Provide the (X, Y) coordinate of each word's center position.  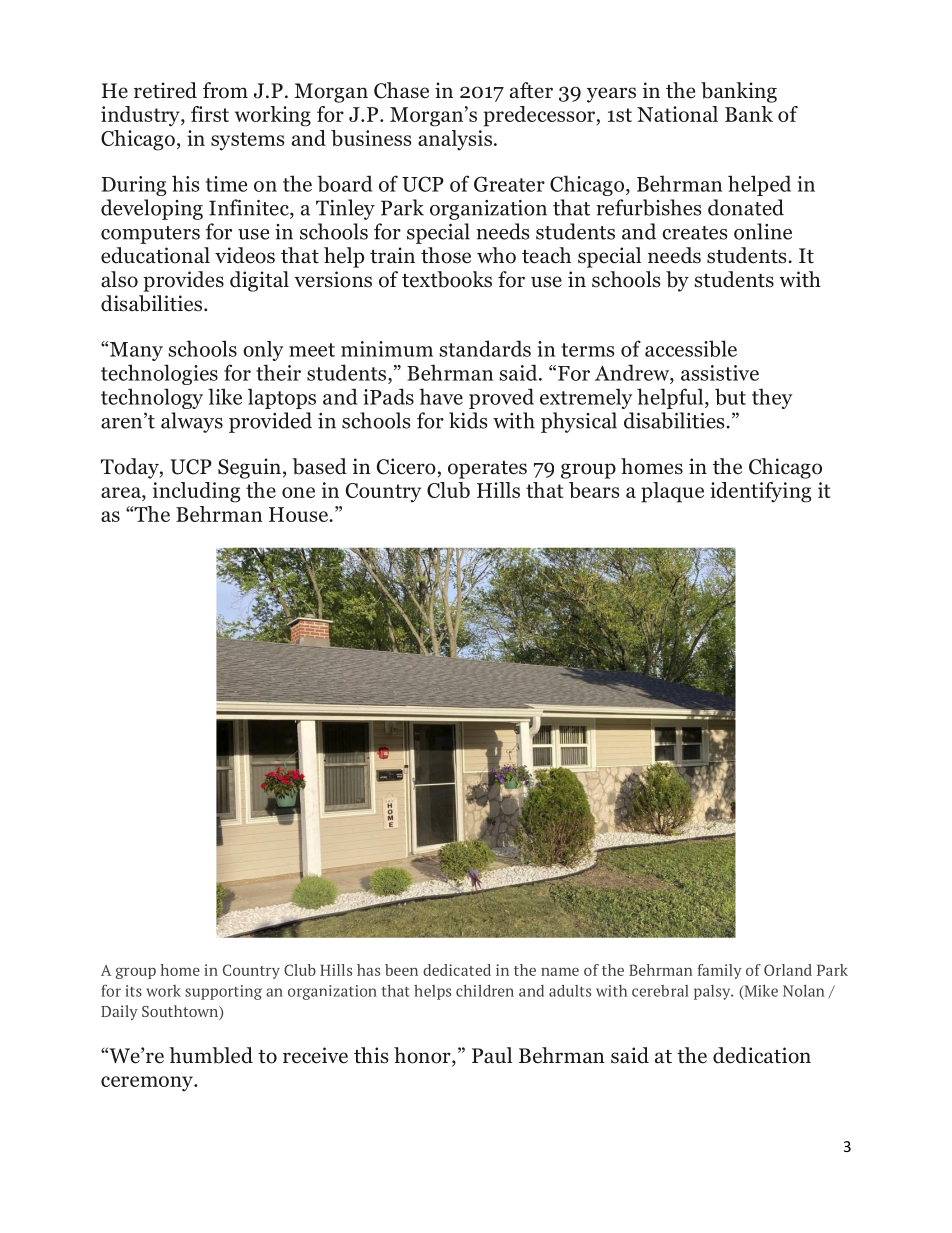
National (677, 114)
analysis (455, 140)
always (192, 422)
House (299, 514)
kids (468, 420)
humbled (211, 1055)
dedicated (457, 970)
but (730, 396)
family (719, 971)
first (210, 114)
